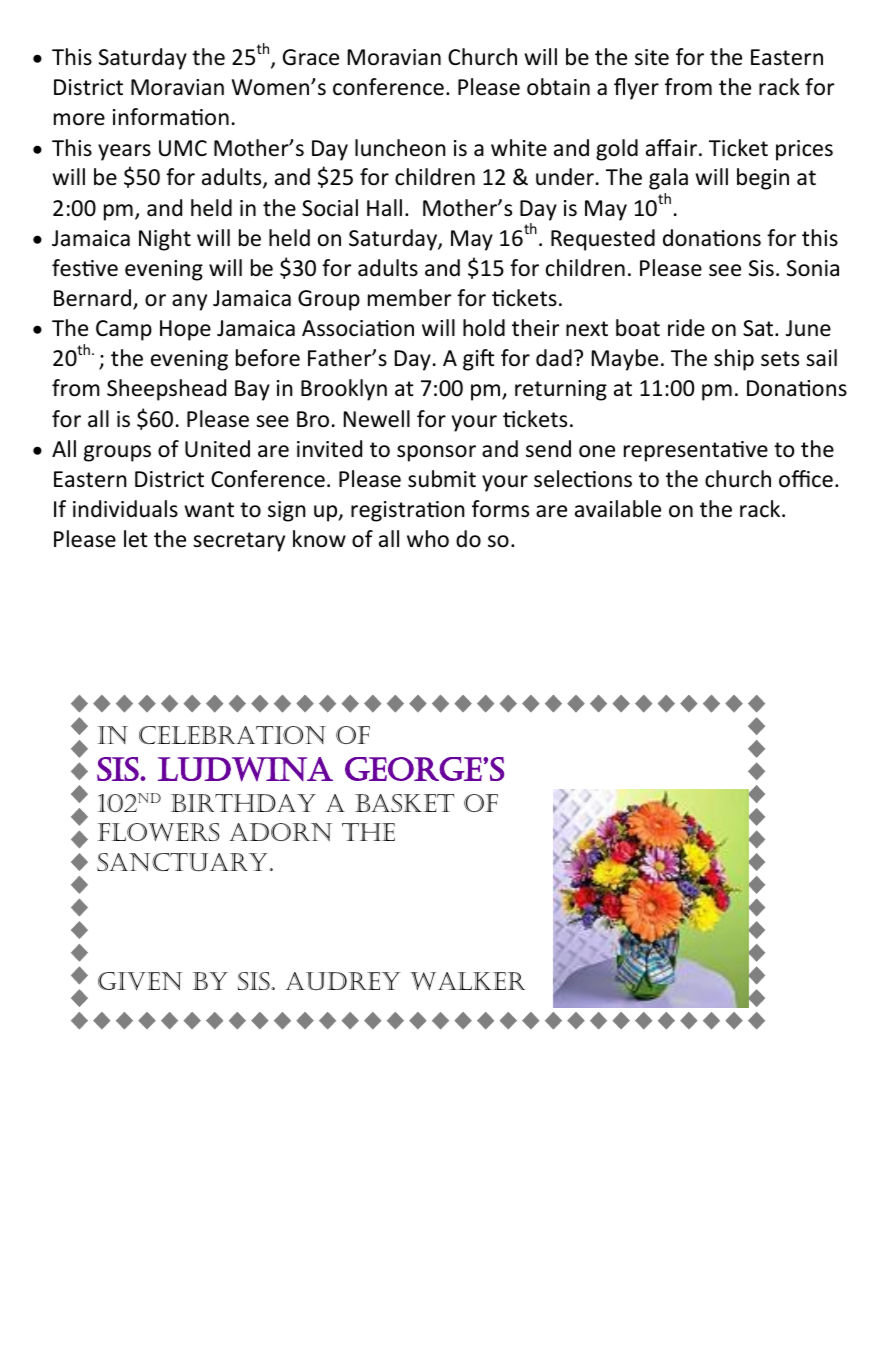  I want to click on information, so click(171, 117).
